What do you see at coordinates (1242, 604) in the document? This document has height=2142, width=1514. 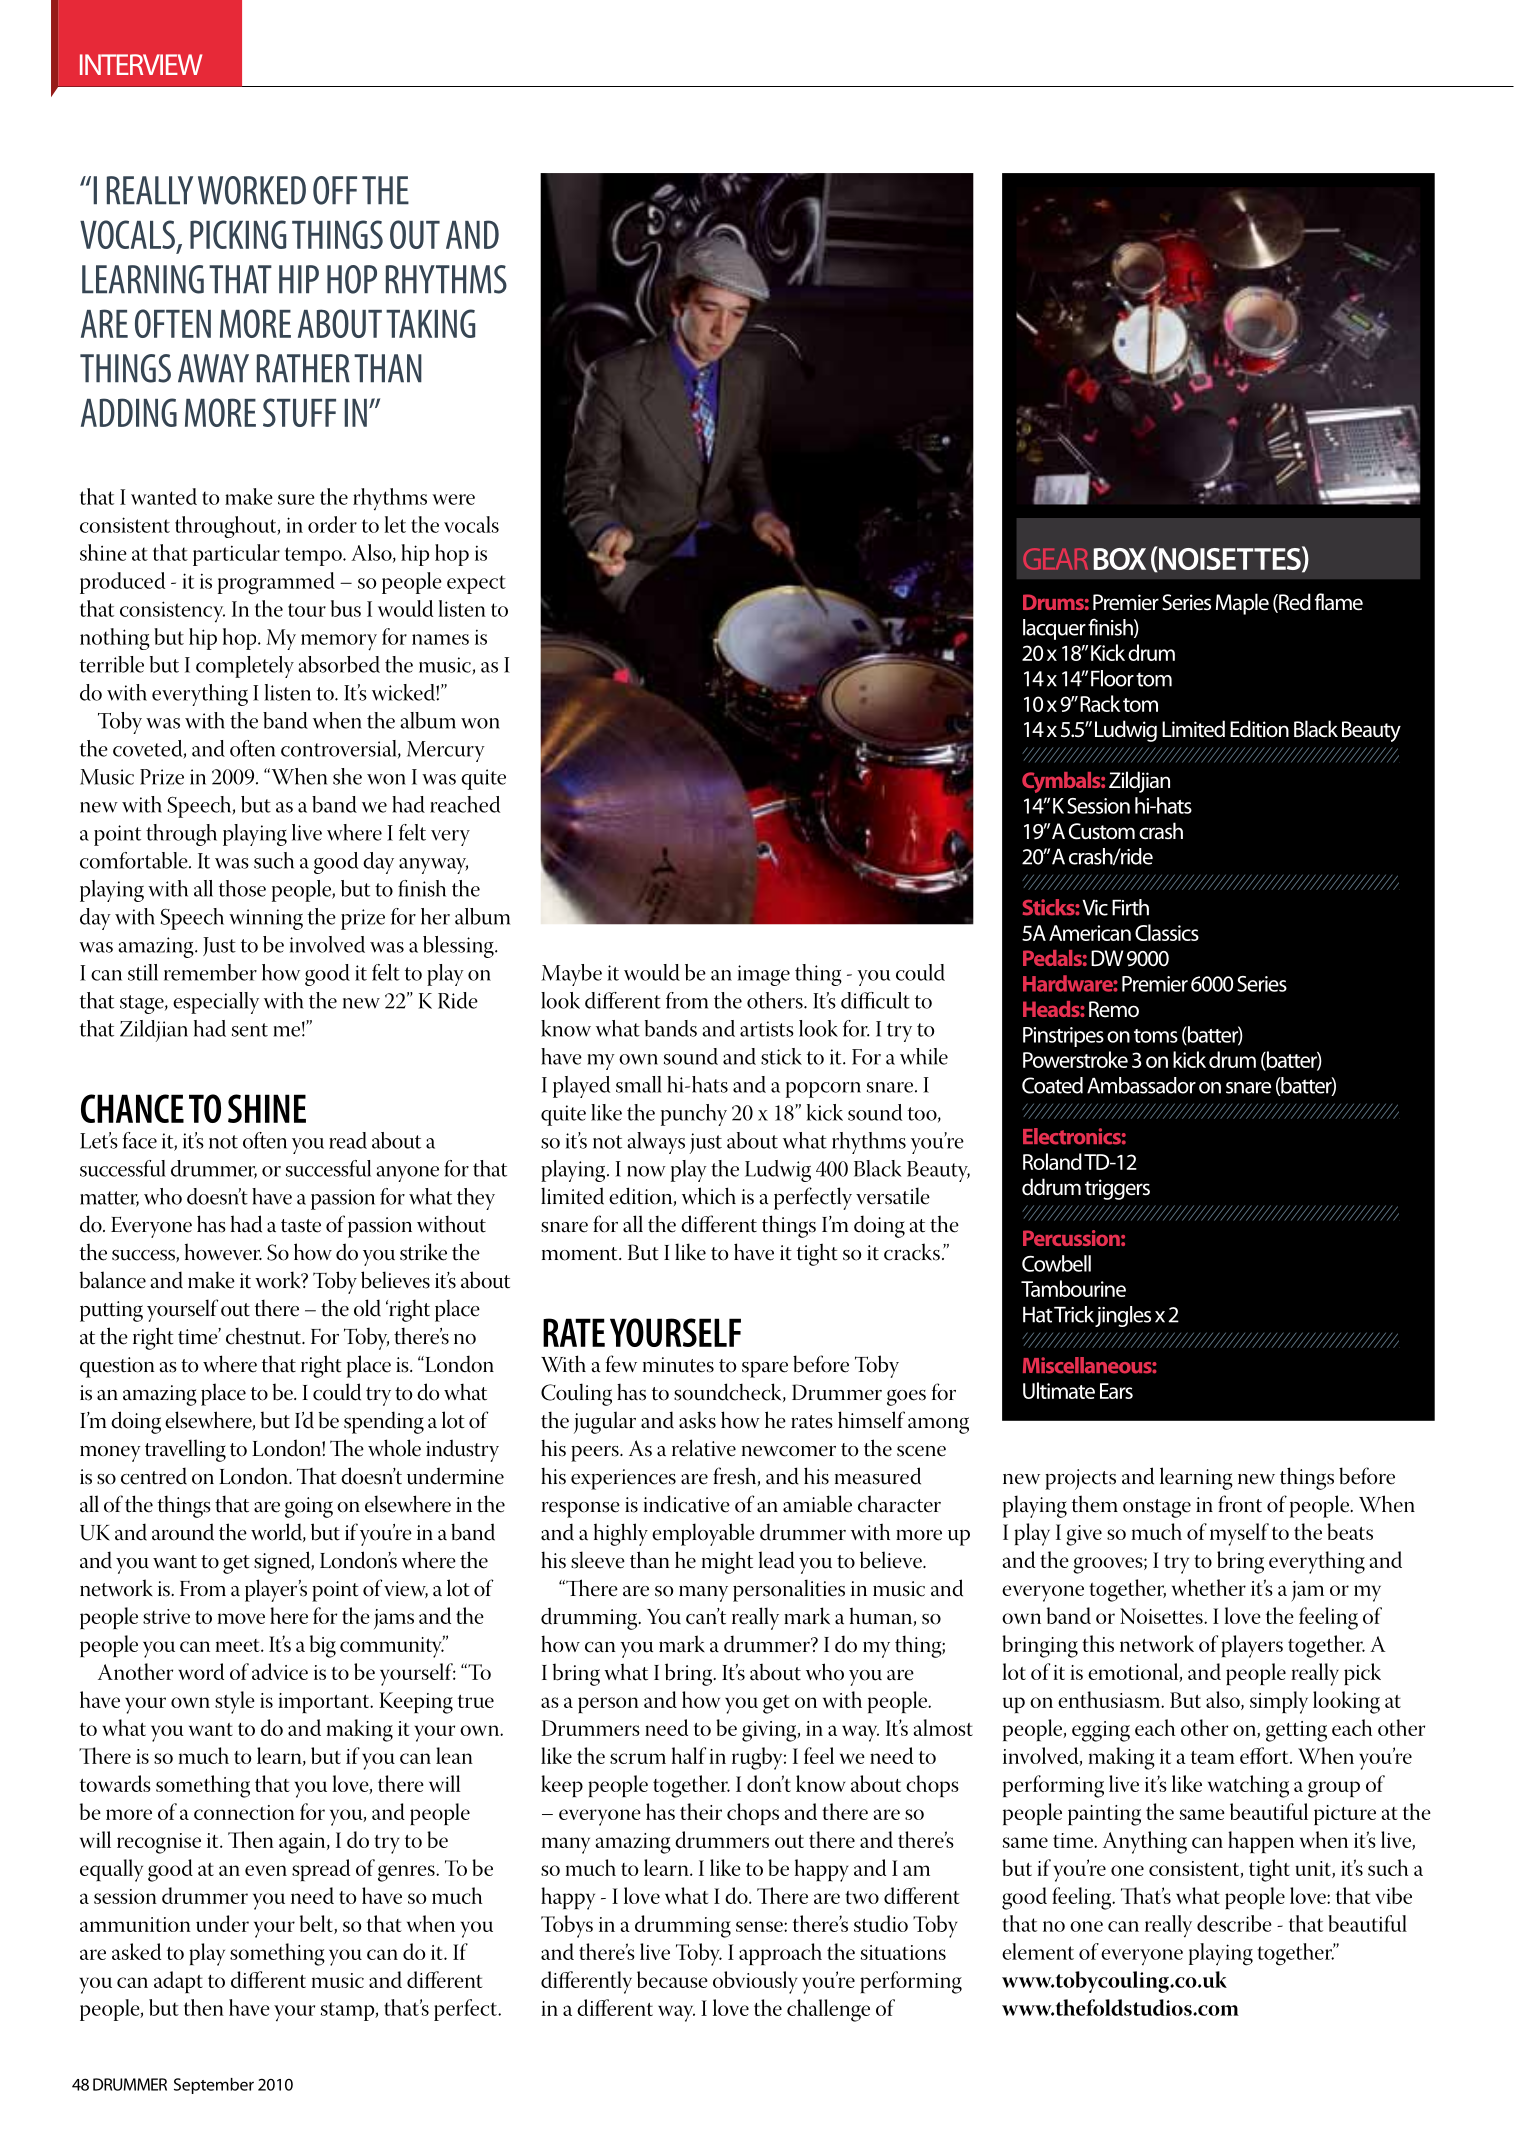 I see `Maple` at bounding box center [1242, 604].
